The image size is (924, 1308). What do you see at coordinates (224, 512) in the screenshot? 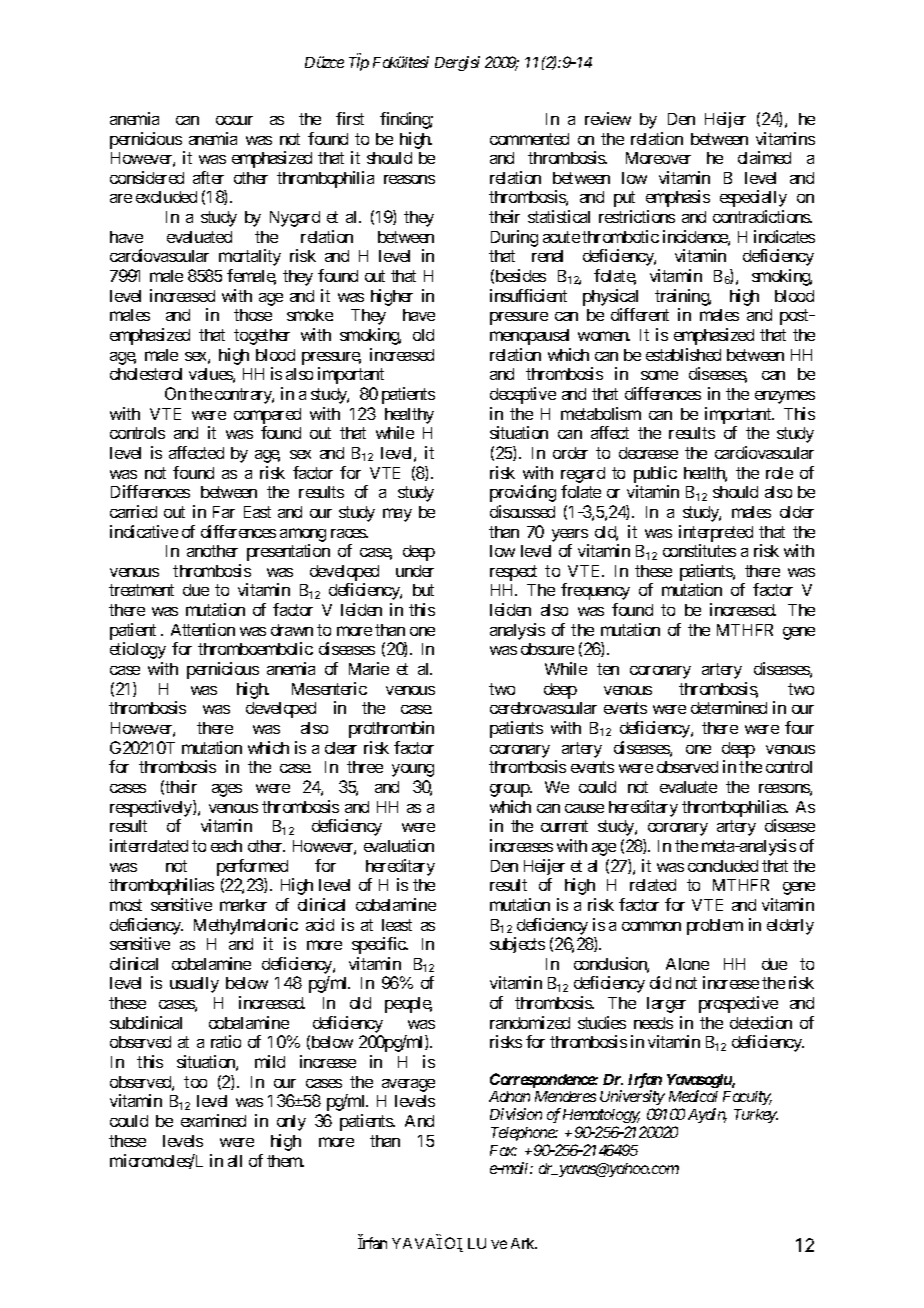
I see `Far` at bounding box center [224, 512].
